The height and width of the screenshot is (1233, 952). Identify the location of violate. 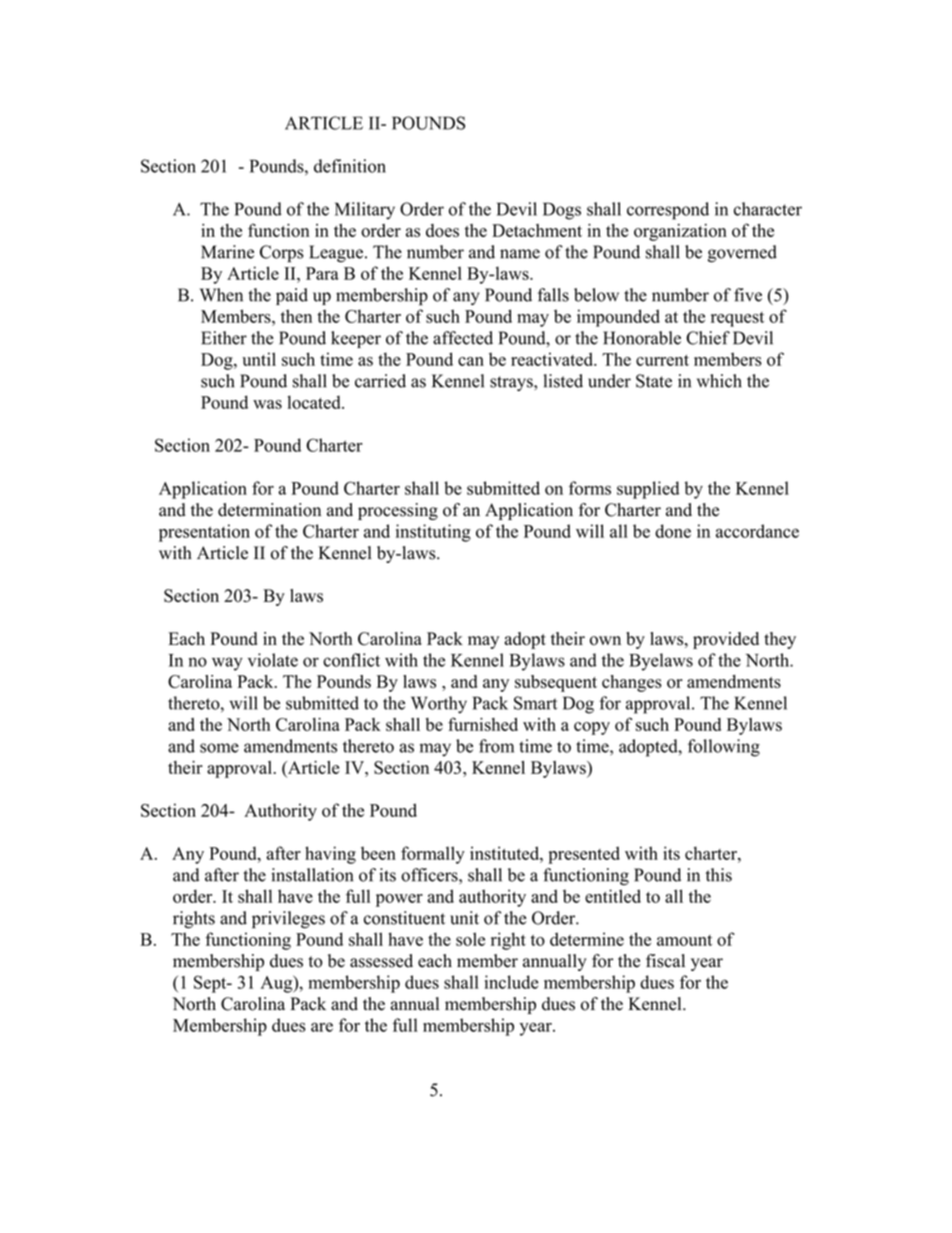
(273, 660).
